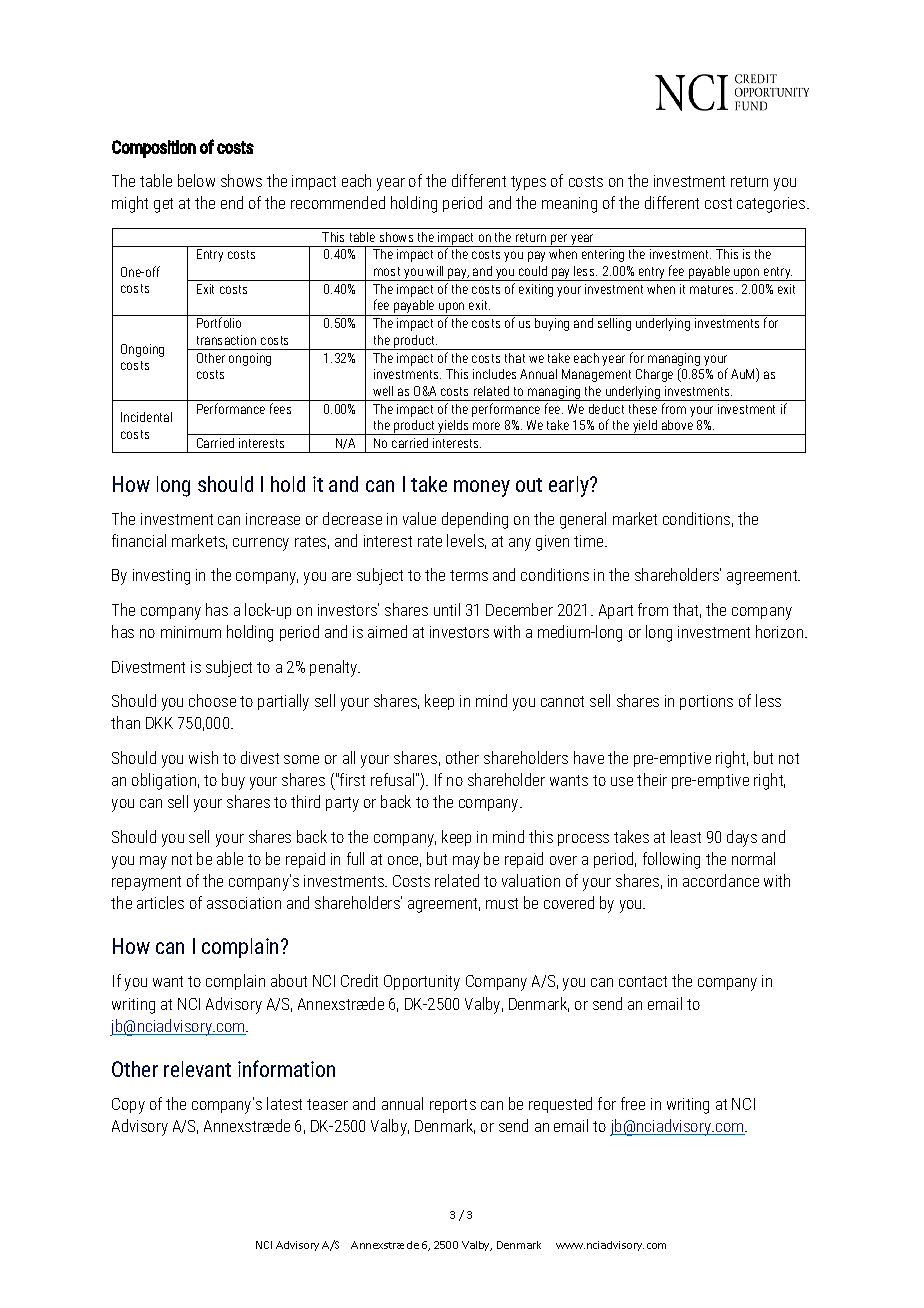  Describe the element at coordinates (616, 611) in the image. I see `Apart` at that location.
